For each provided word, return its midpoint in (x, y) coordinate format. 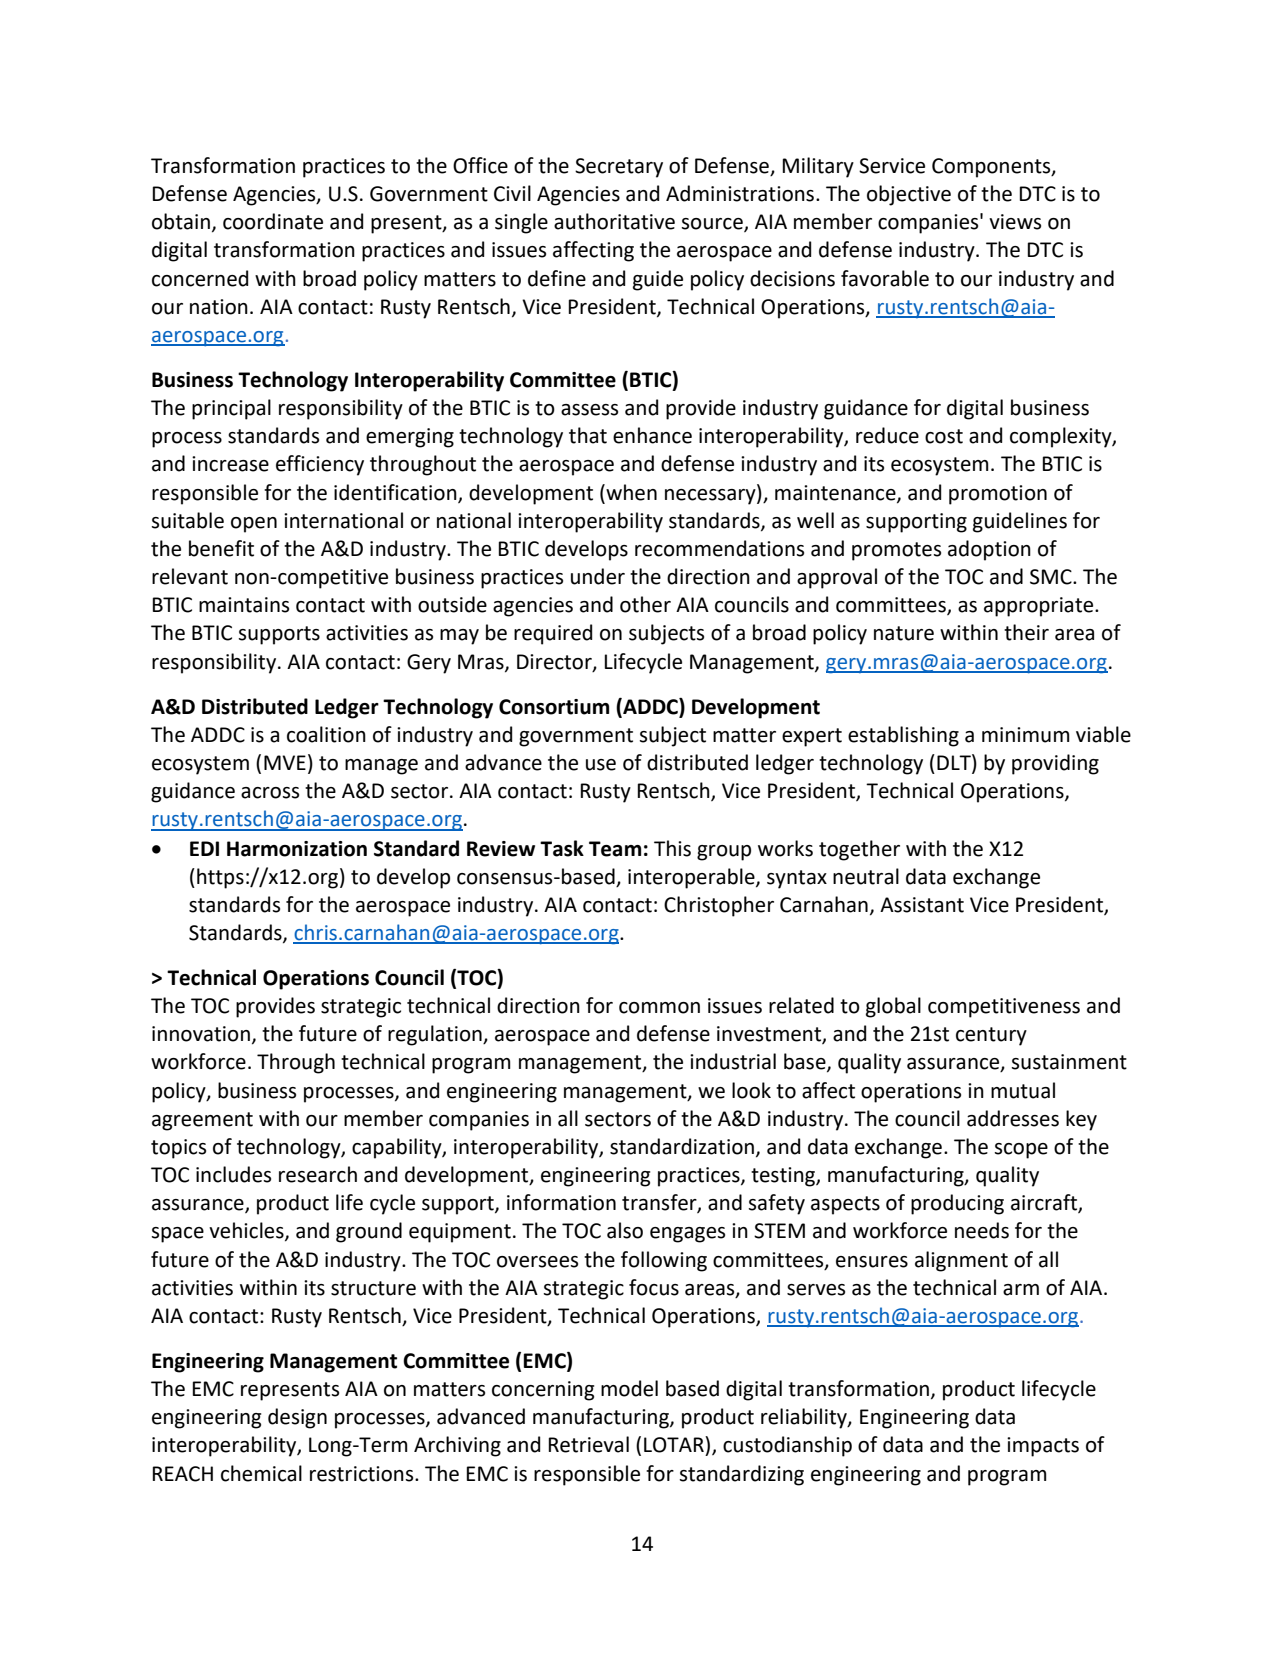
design (297, 1418)
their (1026, 632)
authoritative (614, 221)
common (659, 1008)
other (645, 604)
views (1015, 222)
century (991, 1036)
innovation (201, 1034)
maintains (244, 605)
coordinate (273, 221)
